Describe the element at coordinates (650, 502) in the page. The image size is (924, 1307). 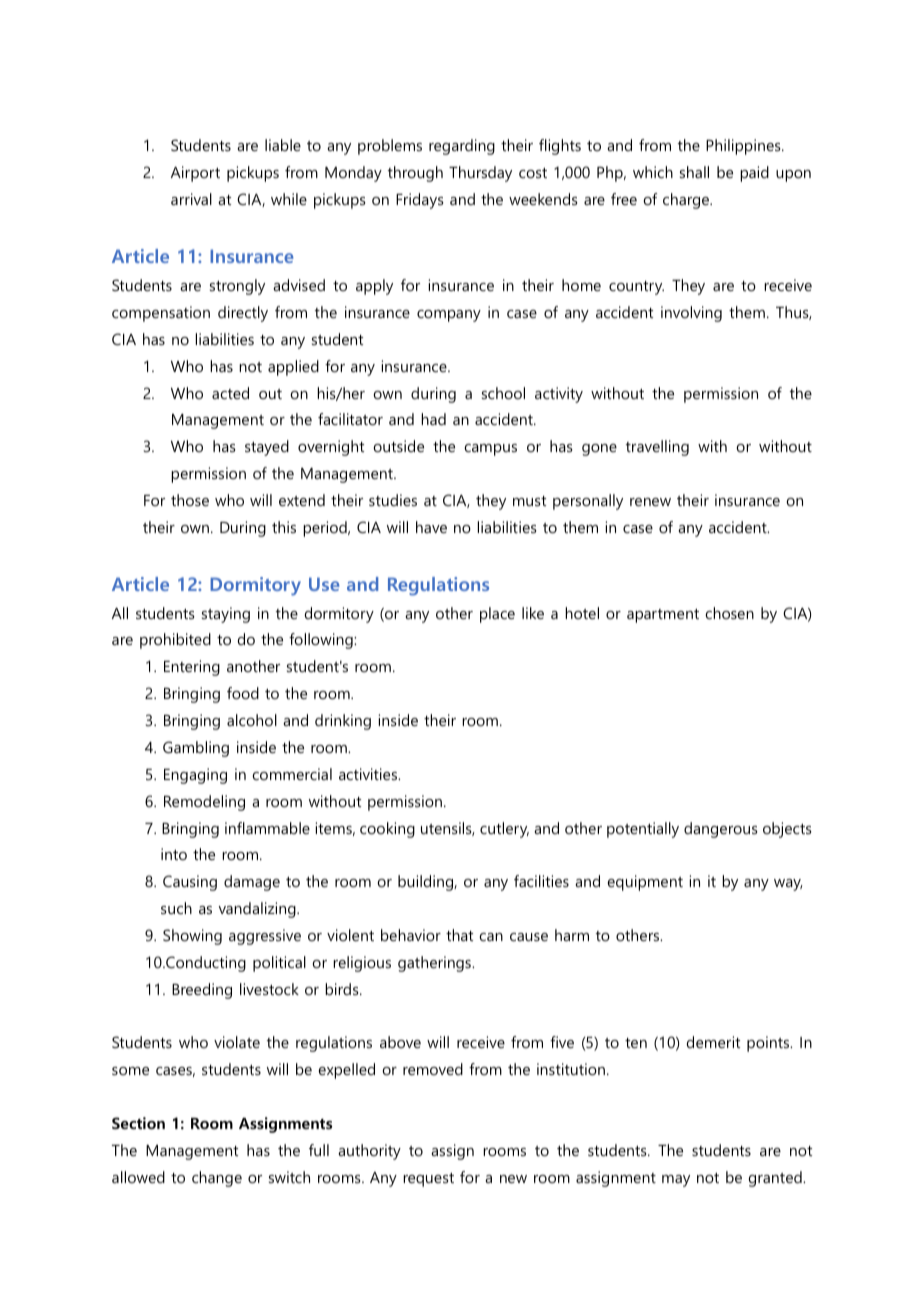
I see `renew` at that location.
